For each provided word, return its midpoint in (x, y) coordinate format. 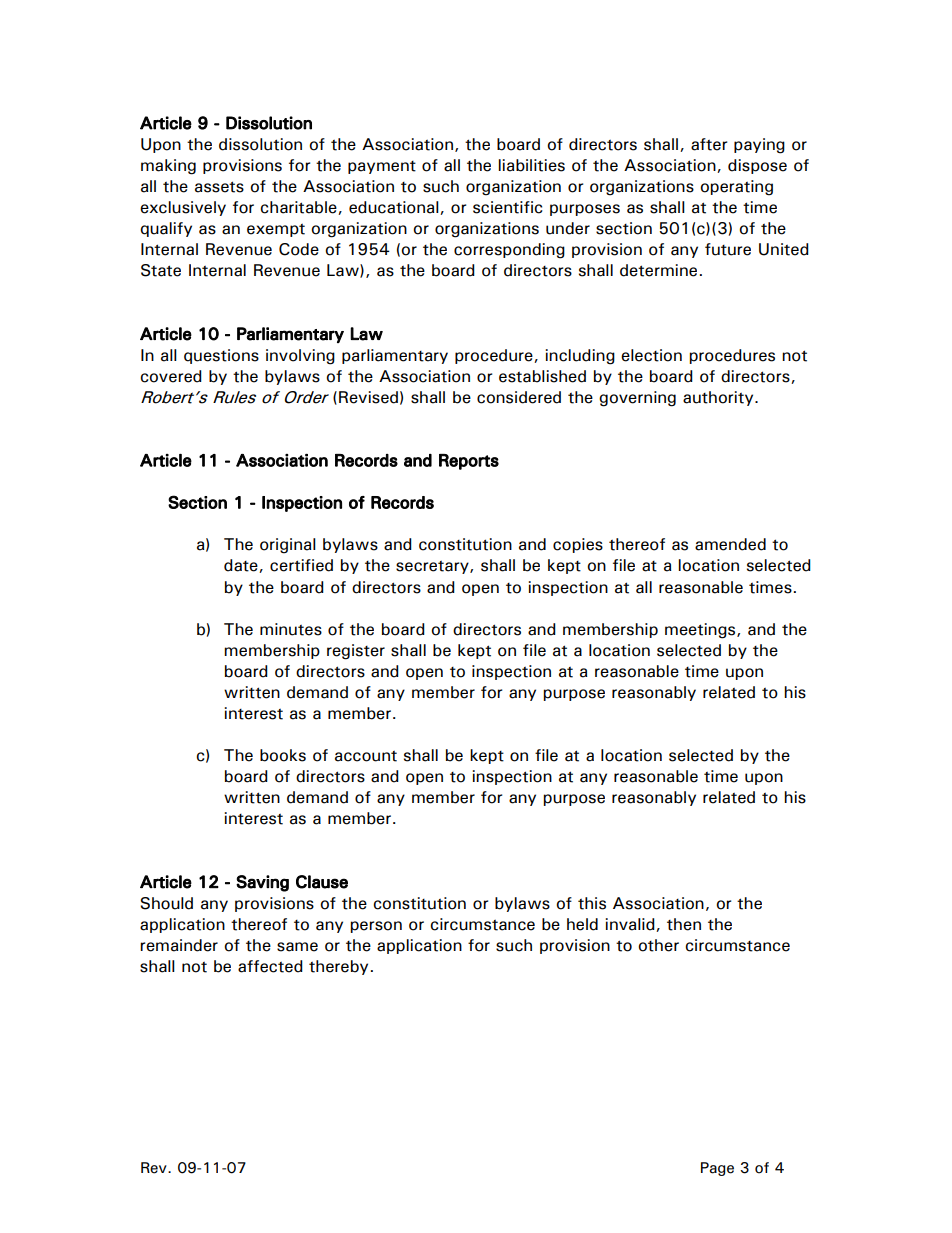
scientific (508, 207)
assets (219, 187)
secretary (433, 567)
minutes (291, 629)
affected (270, 966)
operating (736, 188)
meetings (701, 631)
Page (717, 1169)
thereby (338, 967)
